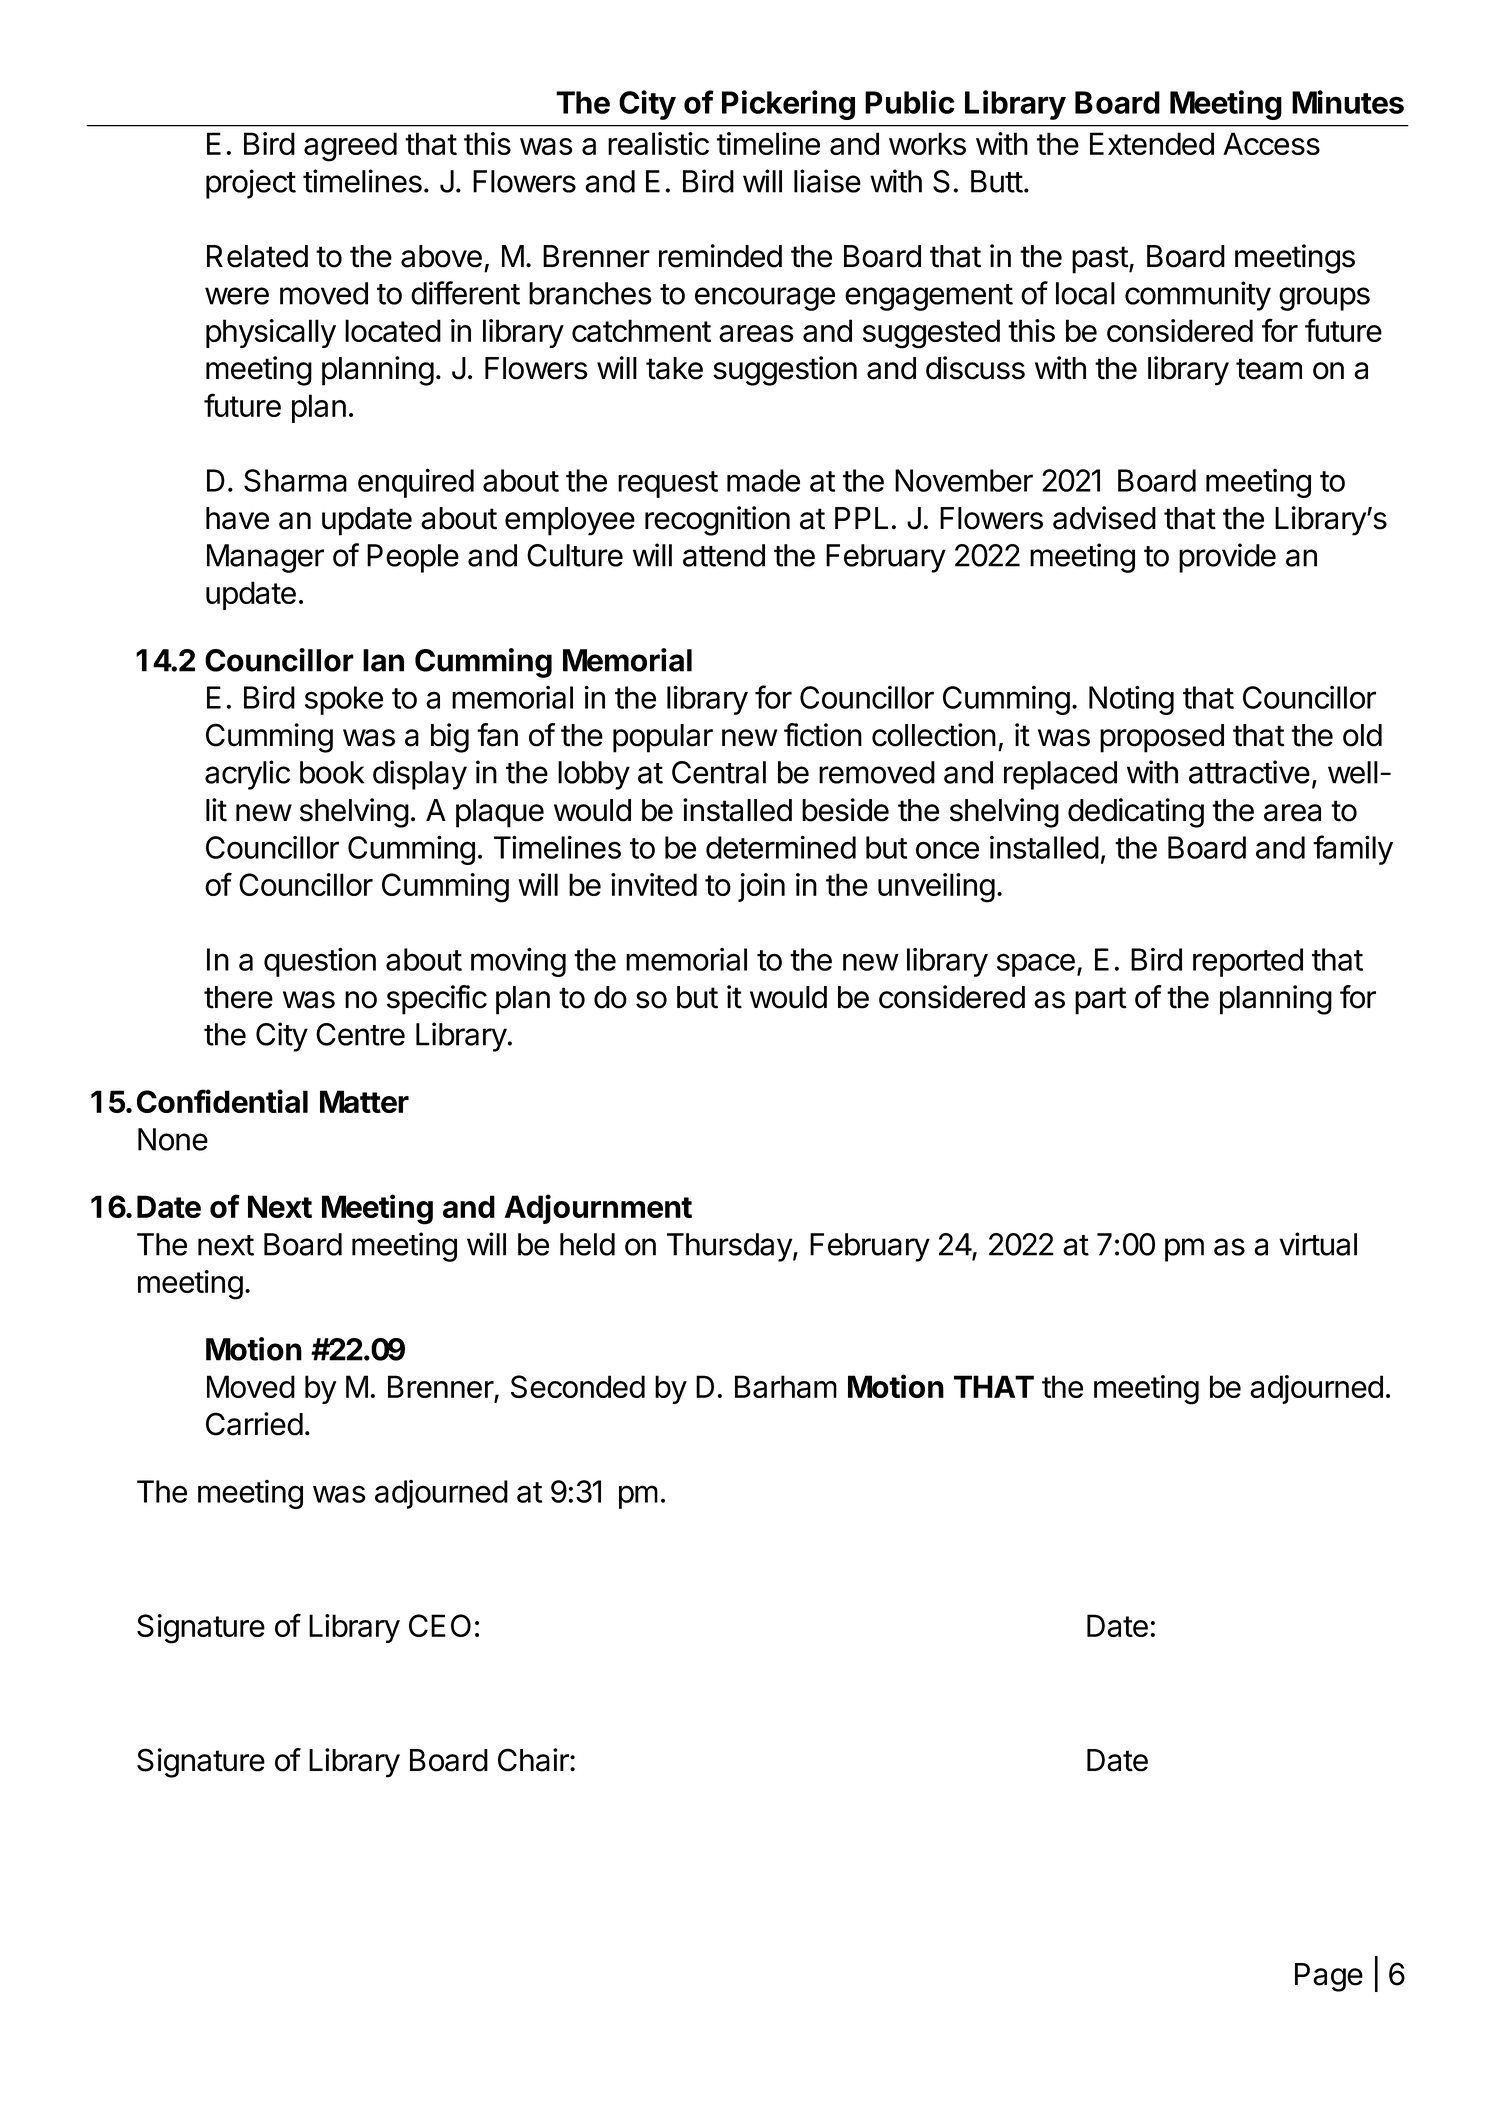 This image has width=1495, height=2115. What do you see at coordinates (1329, 1977) in the image?
I see `Page` at bounding box center [1329, 1977].
